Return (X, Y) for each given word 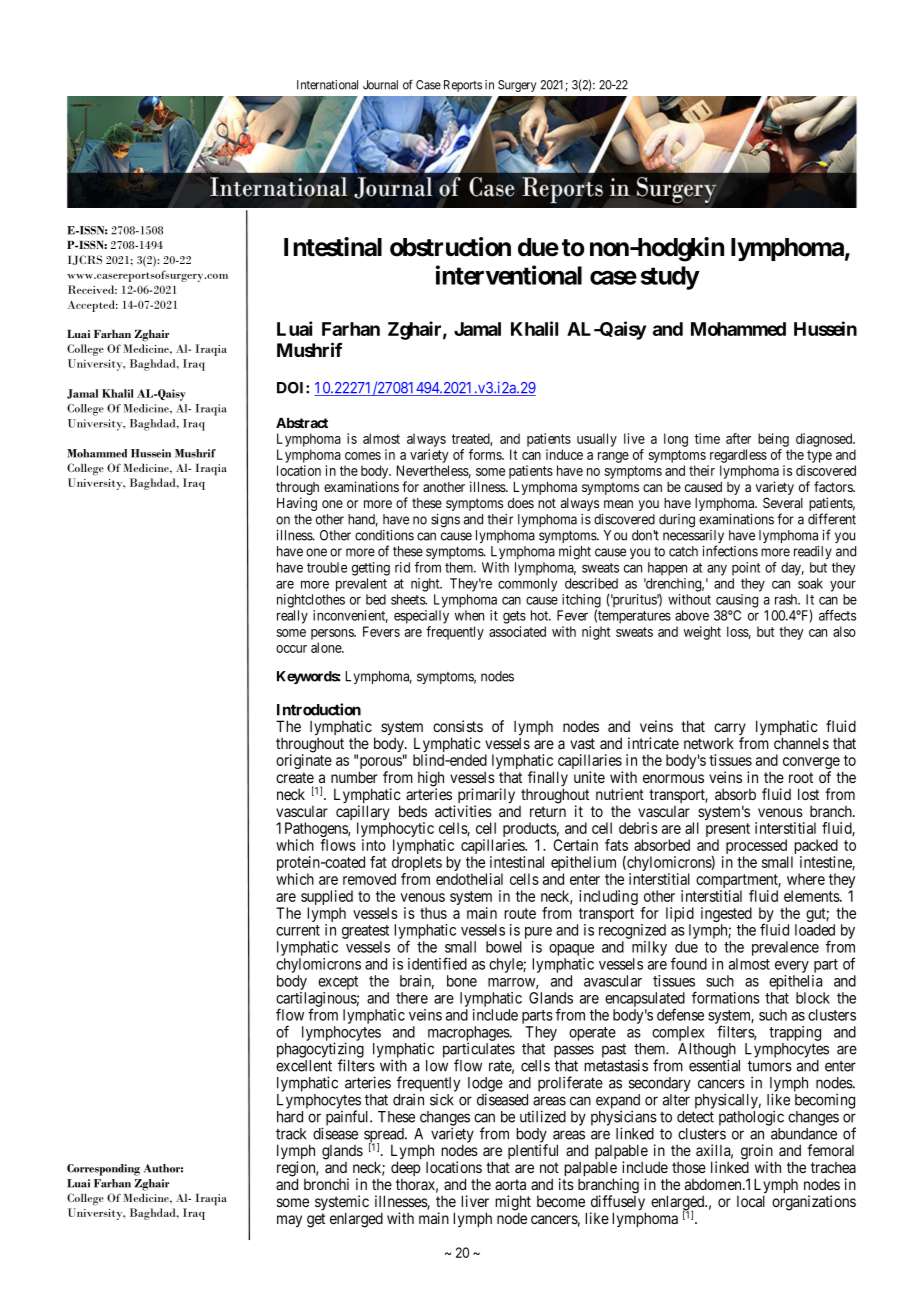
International (327, 85)
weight (702, 633)
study (670, 278)
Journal (380, 85)
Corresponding (103, 1170)
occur (291, 649)
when (469, 615)
